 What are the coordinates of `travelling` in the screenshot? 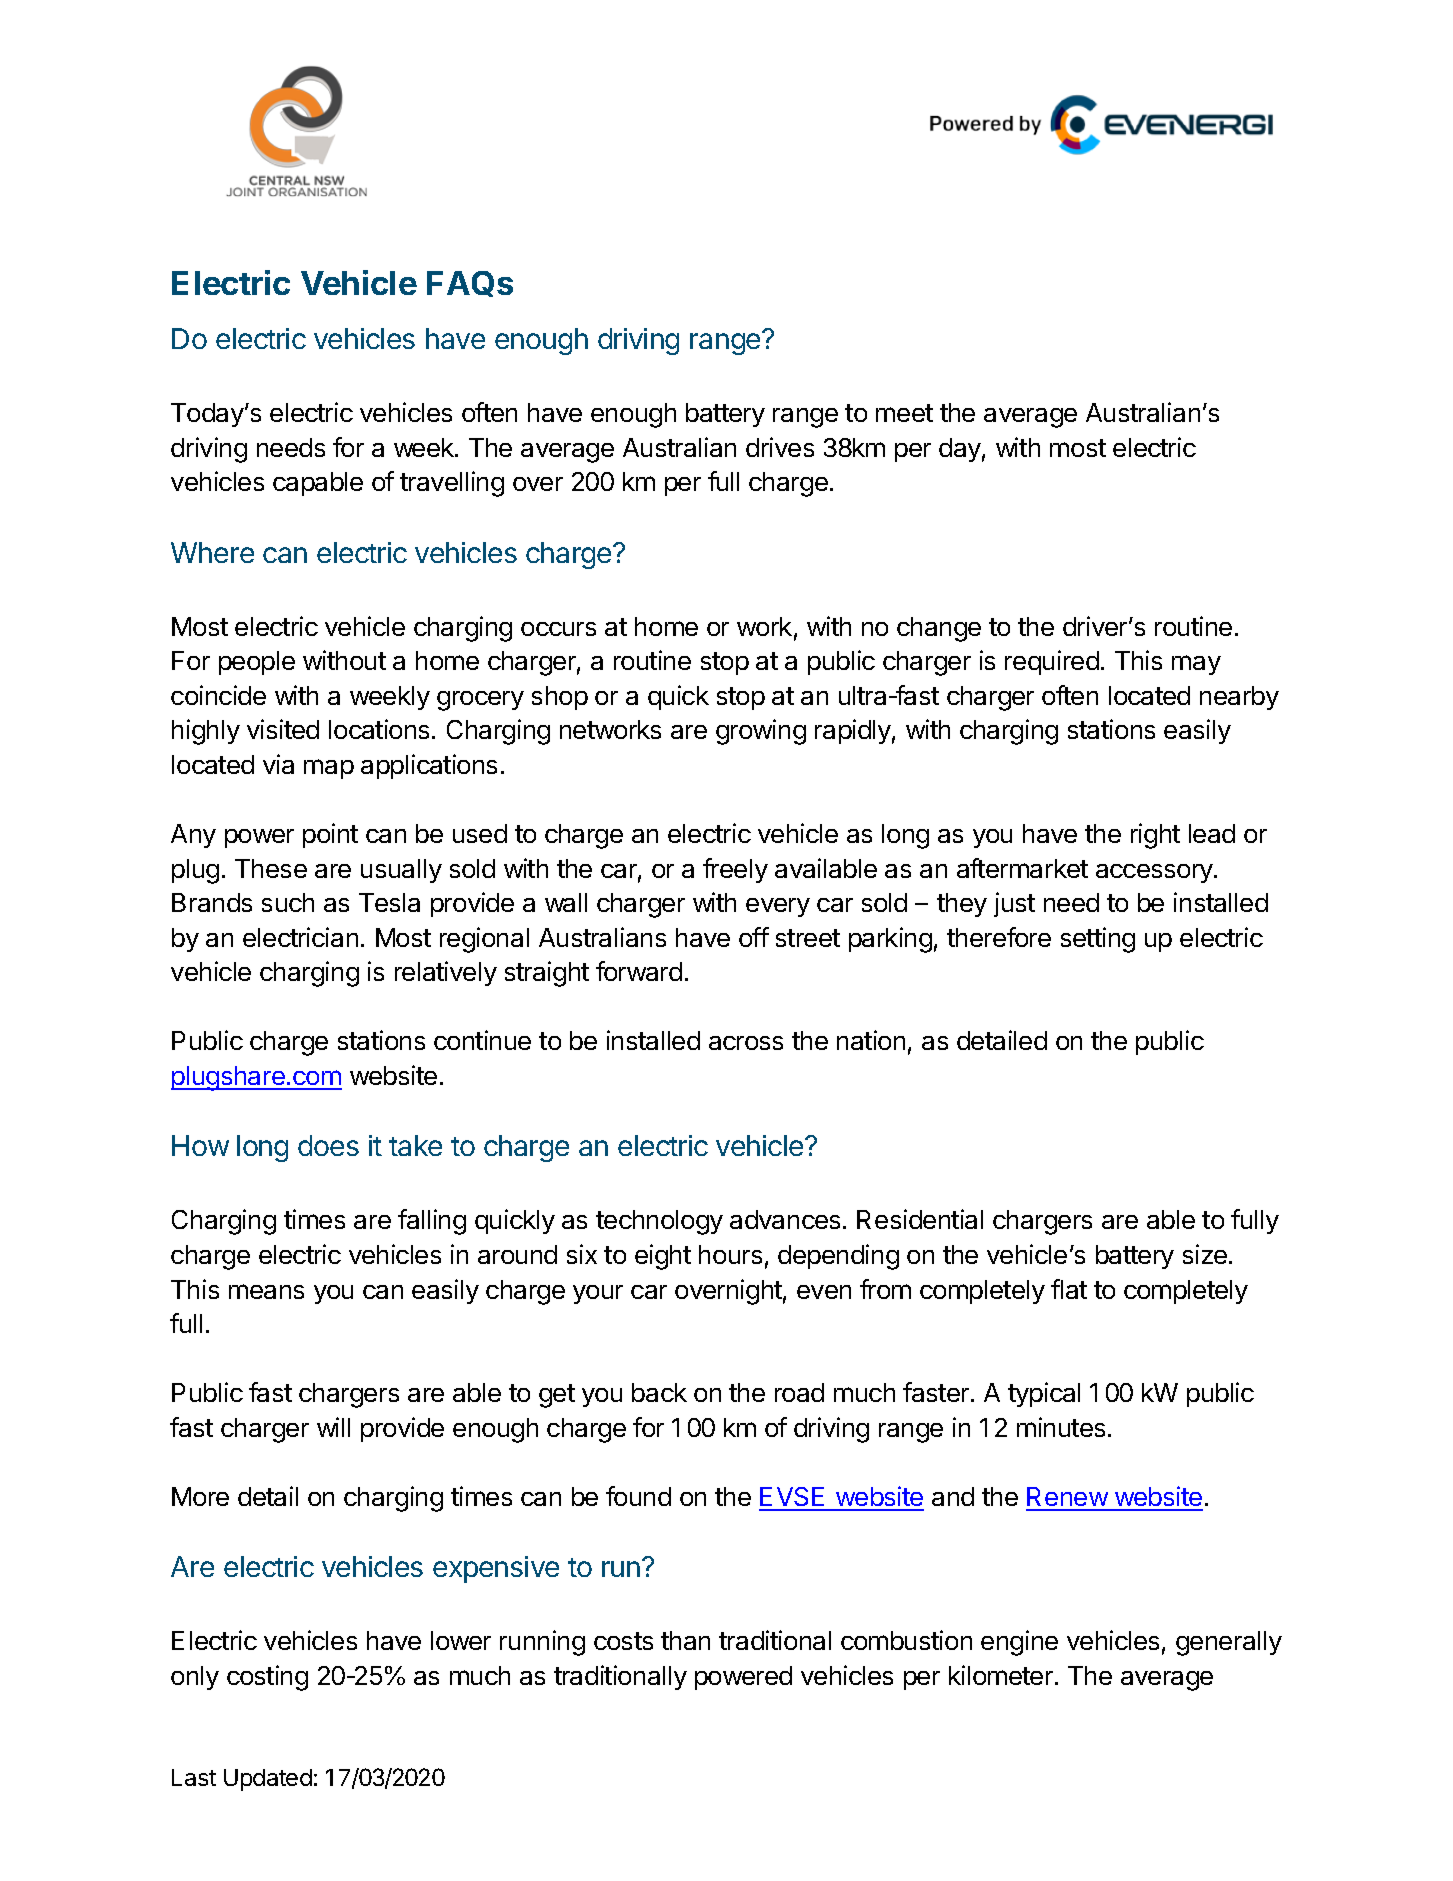 It's located at (452, 484).
